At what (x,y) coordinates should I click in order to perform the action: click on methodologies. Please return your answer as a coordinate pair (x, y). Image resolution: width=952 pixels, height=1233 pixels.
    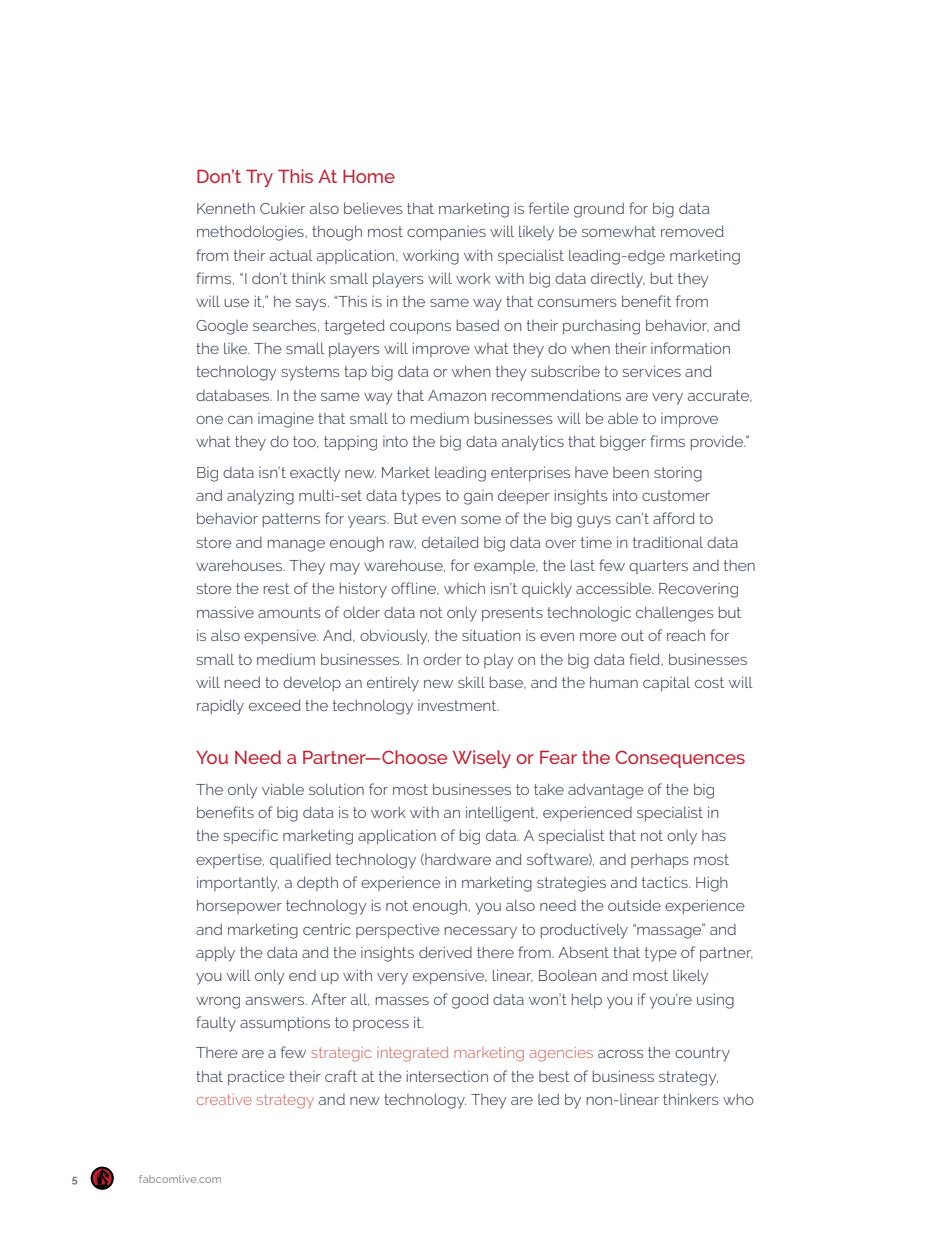
    Looking at the image, I should click on (251, 233).
